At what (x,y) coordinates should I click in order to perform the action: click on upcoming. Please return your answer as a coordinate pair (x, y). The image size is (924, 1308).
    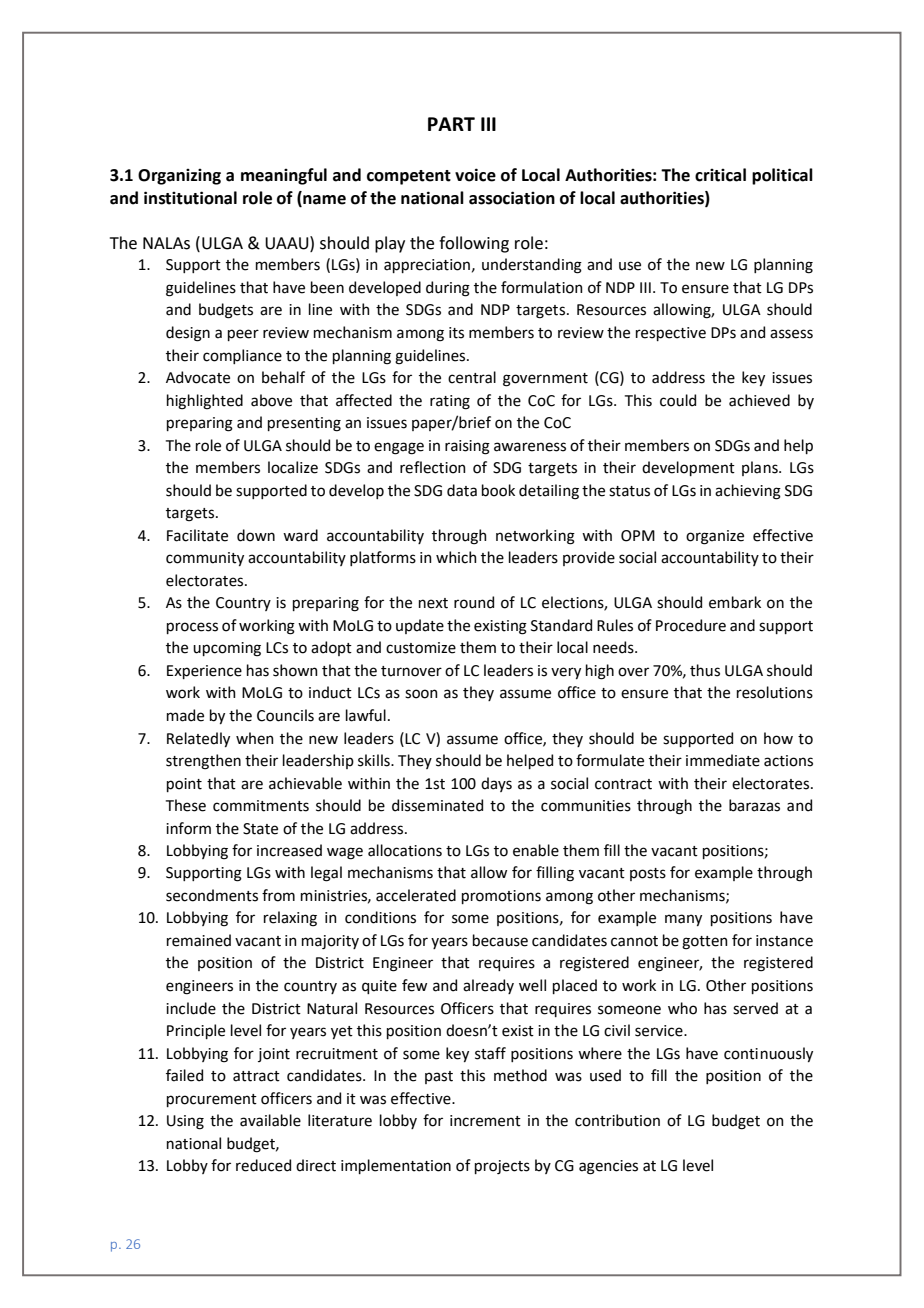
    Looking at the image, I should click on (227, 649).
